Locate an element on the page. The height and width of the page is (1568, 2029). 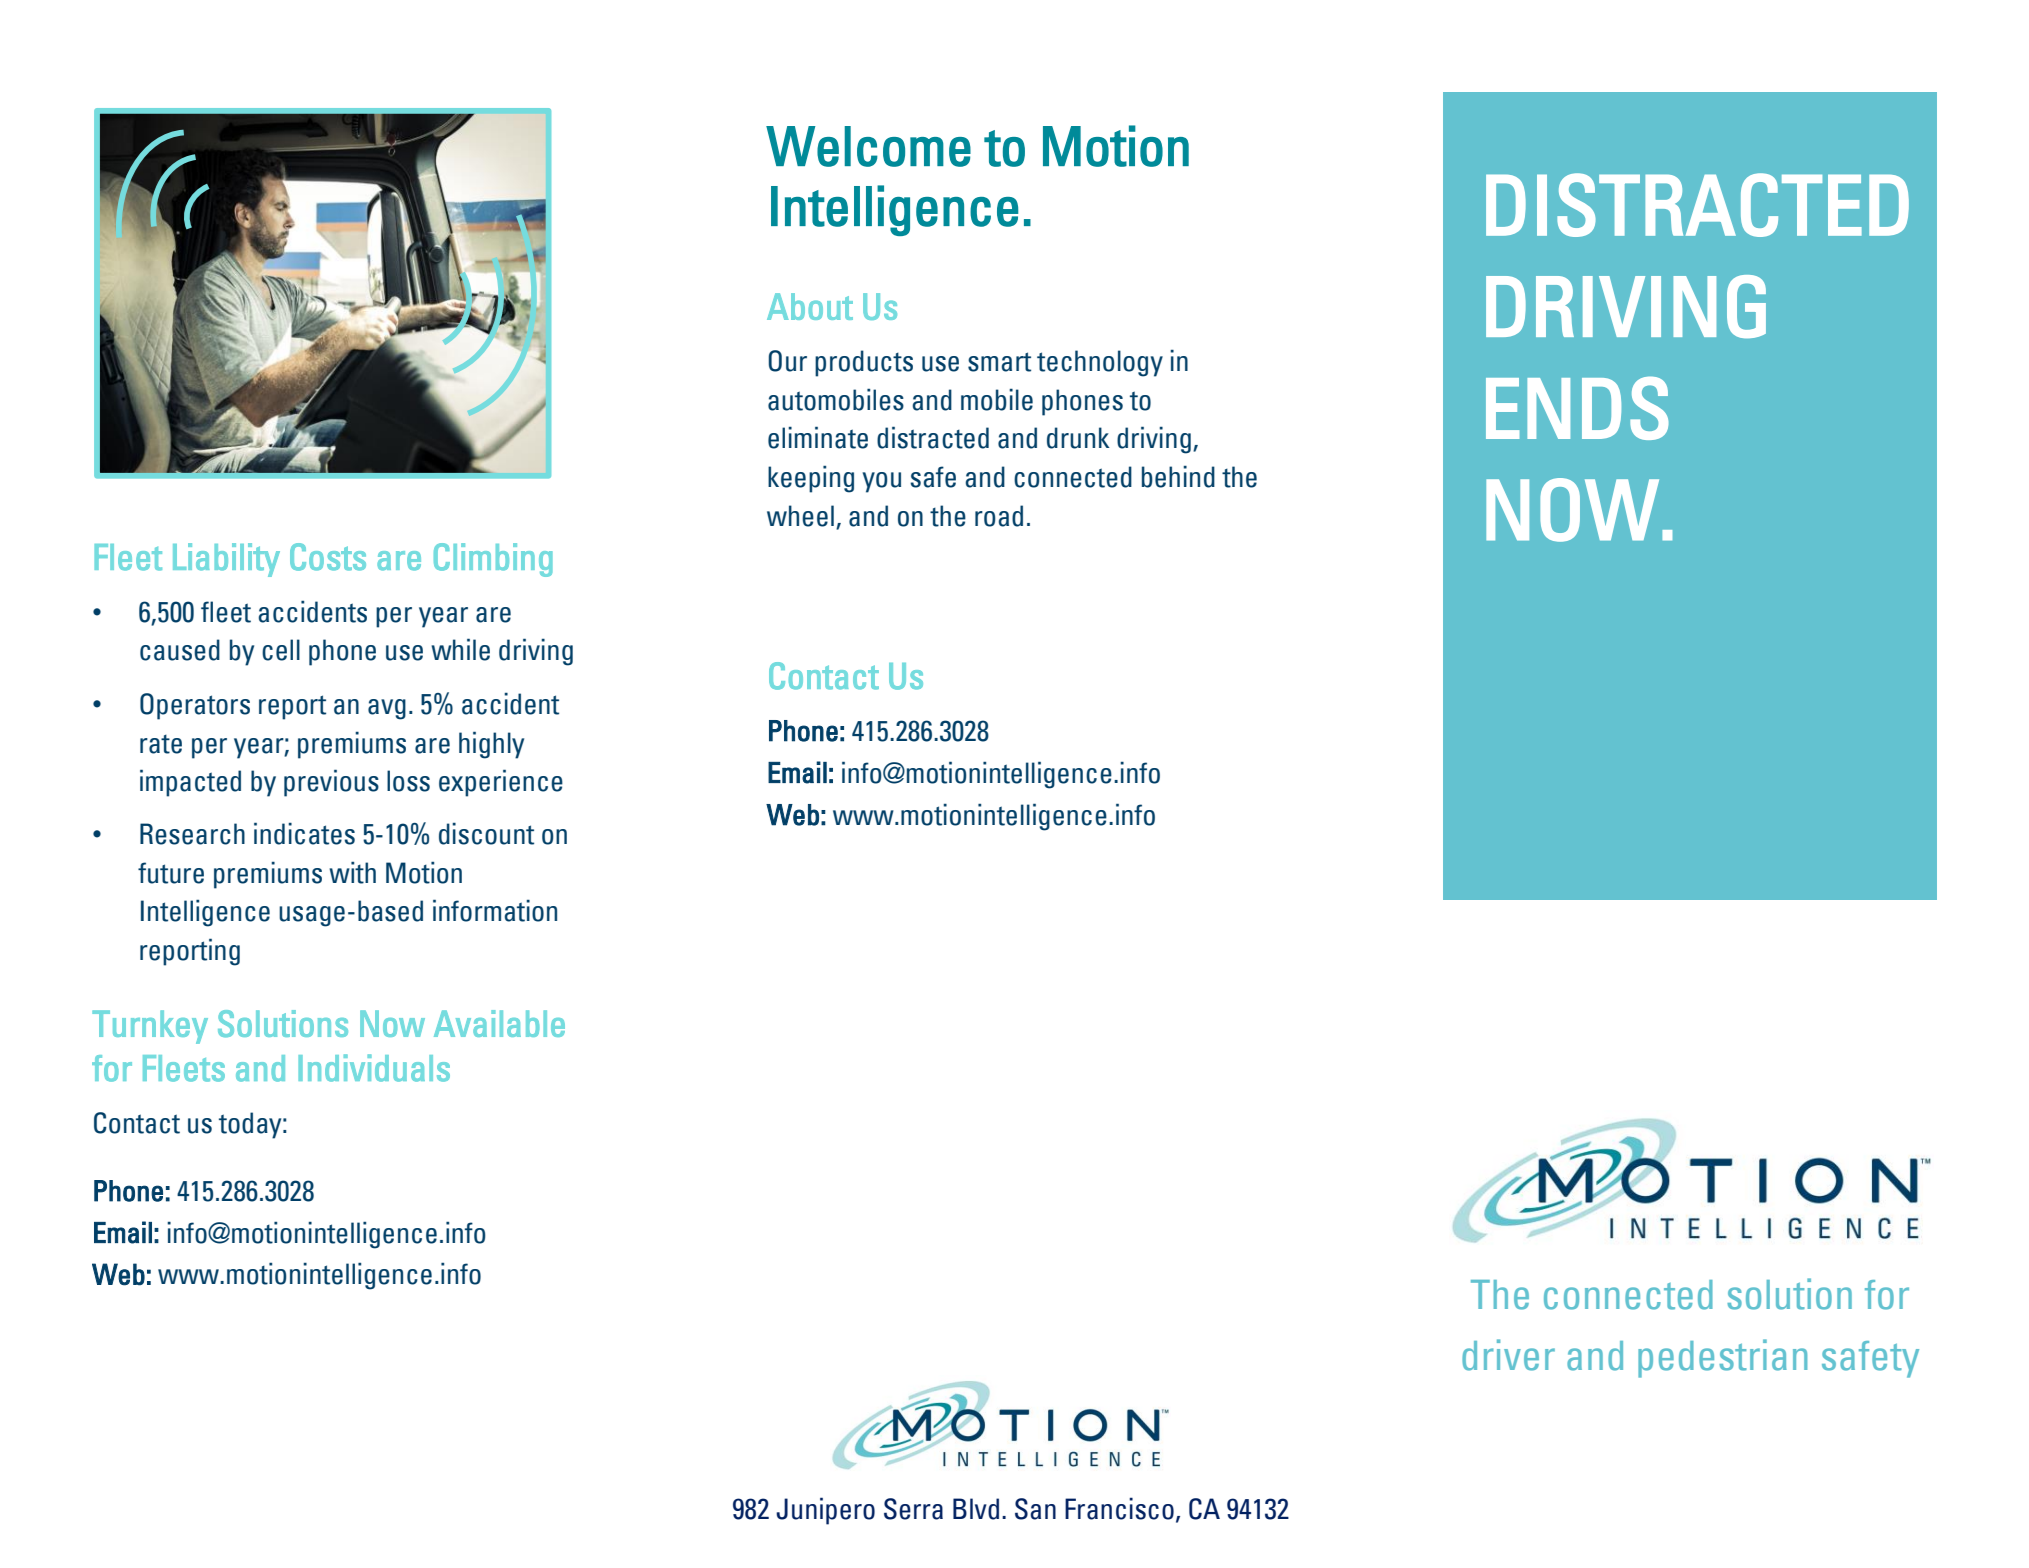
driver is located at coordinates (1508, 1355).
